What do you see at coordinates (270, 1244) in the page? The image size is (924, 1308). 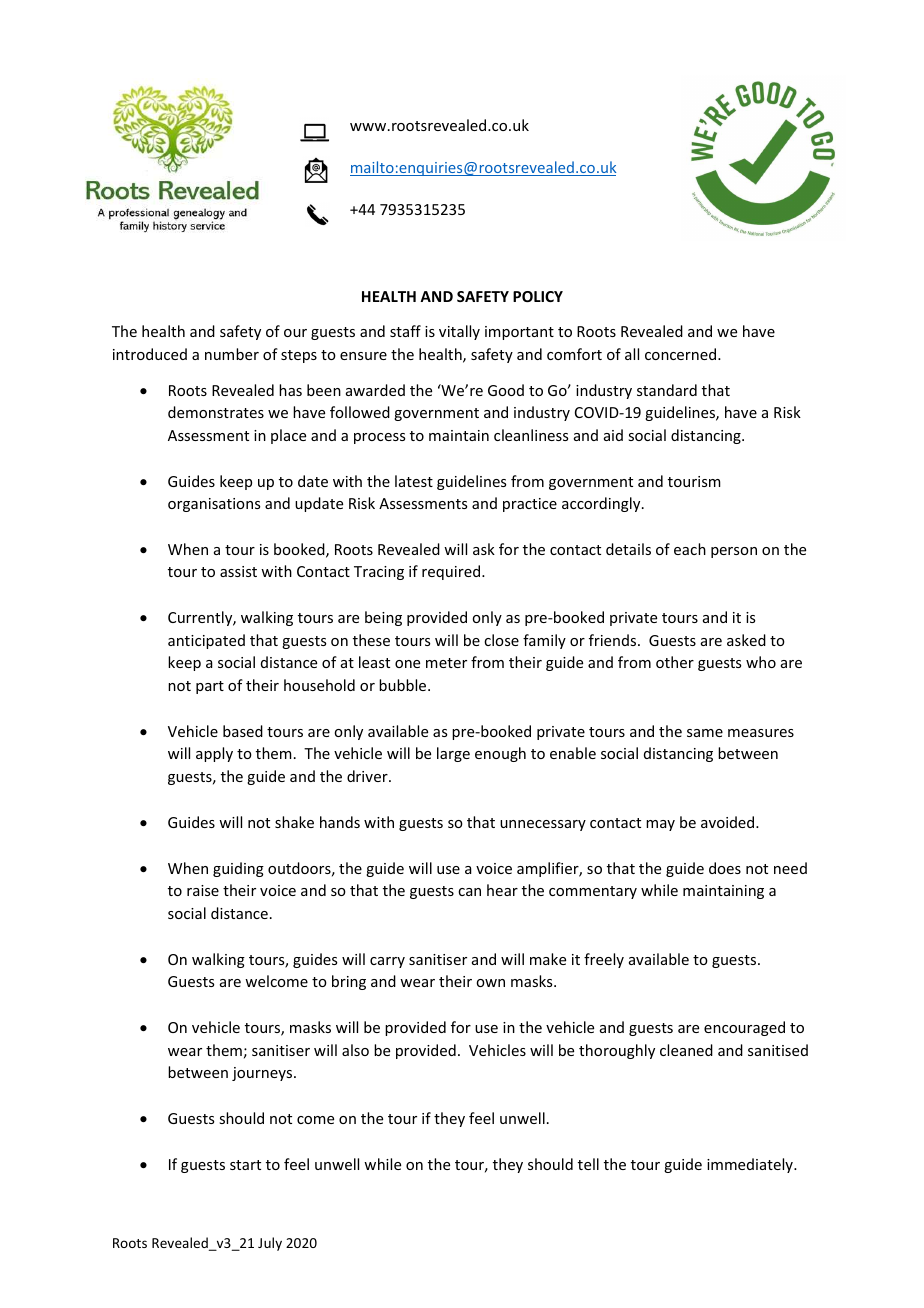 I see `July` at bounding box center [270, 1244].
